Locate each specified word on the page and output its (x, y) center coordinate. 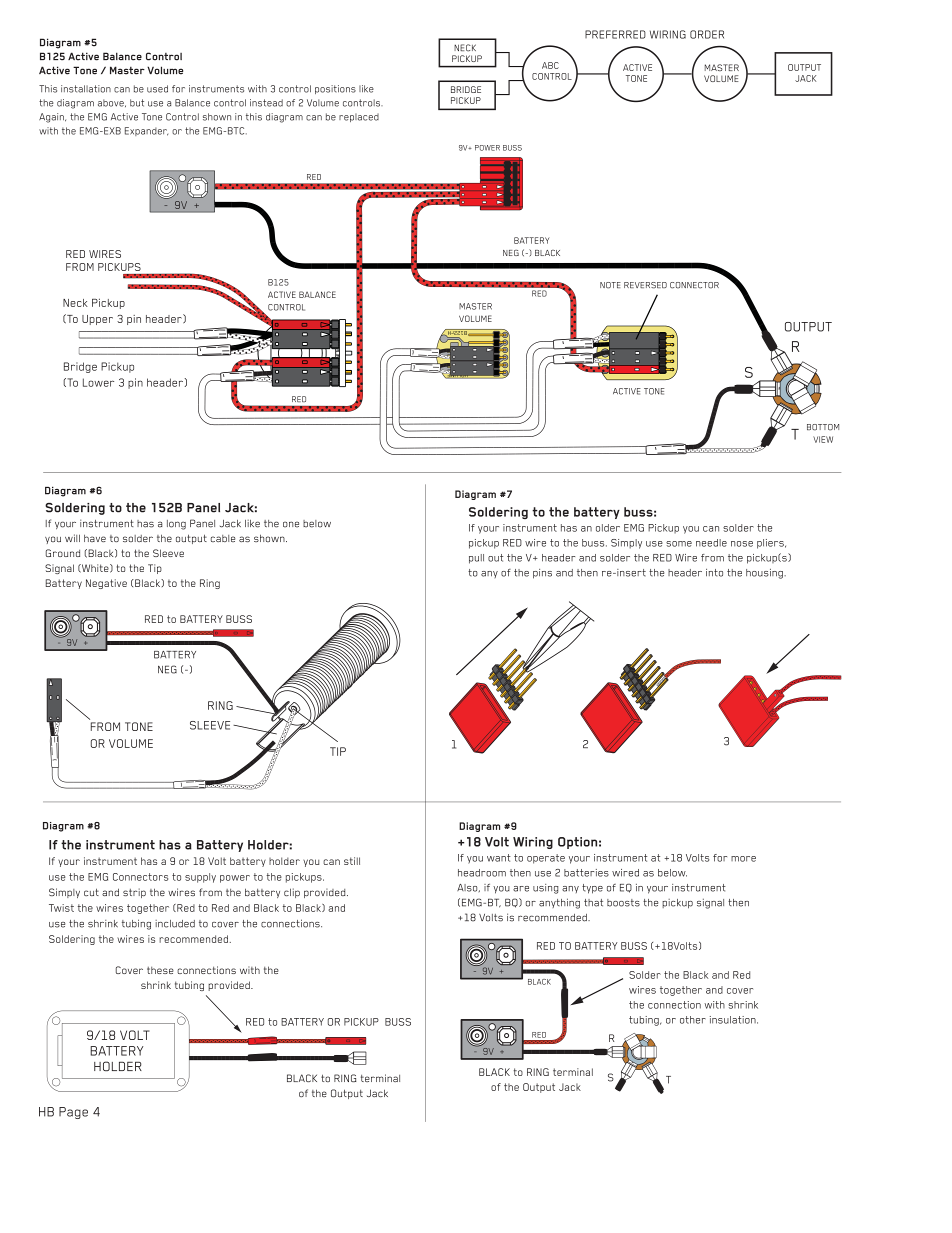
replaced (359, 117)
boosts (623, 903)
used (157, 89)
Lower (98, 382)
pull (476, 559)
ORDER (707, 34)
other (693, 1020)
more (743, 859)
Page (73, 1113)
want (499, 858)
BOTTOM (823, 427)
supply (200, 878)
